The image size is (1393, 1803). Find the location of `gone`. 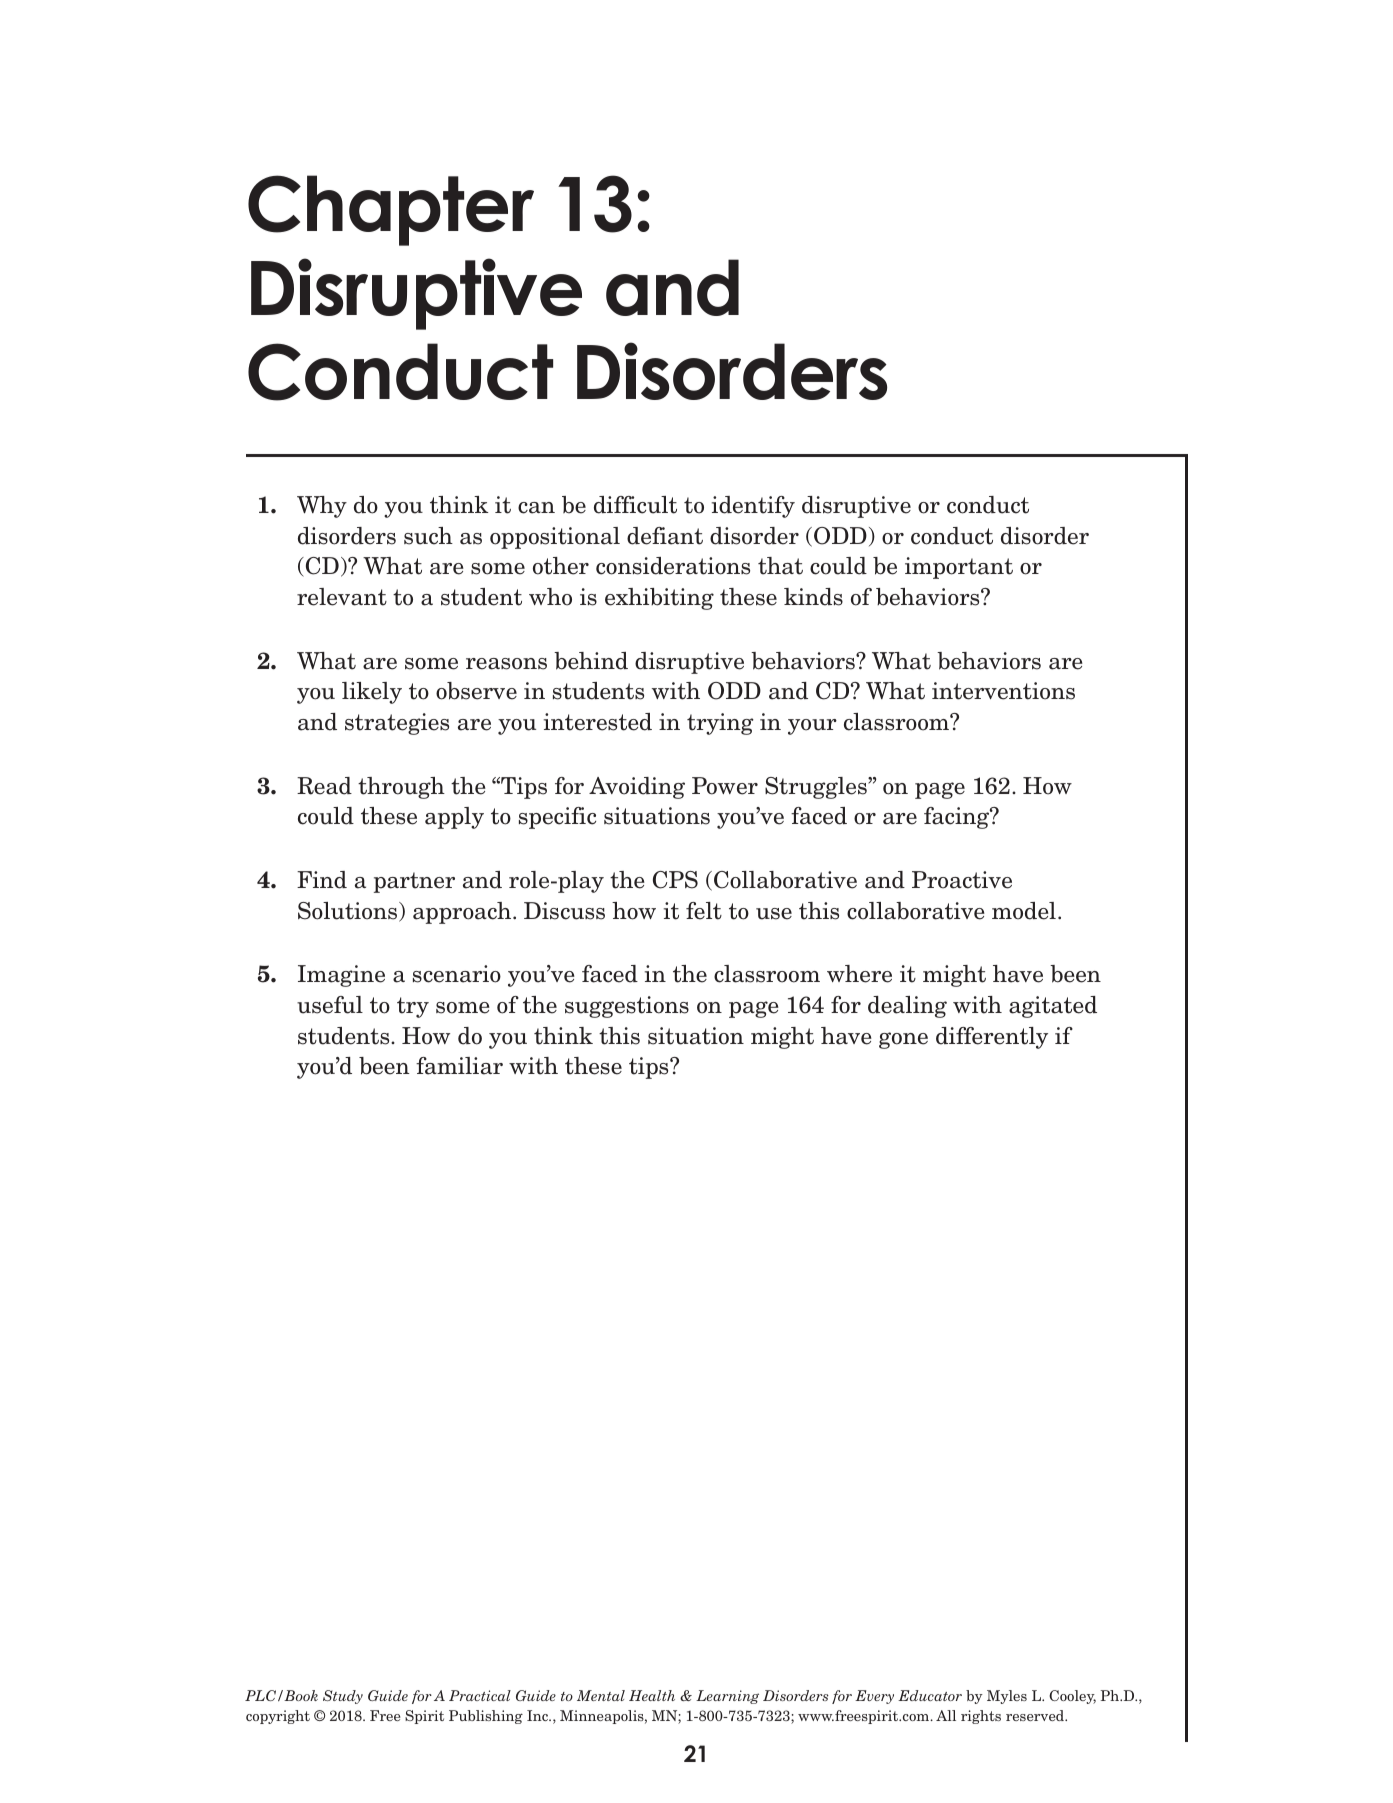

gone is located at coordinates (903, 1040).
